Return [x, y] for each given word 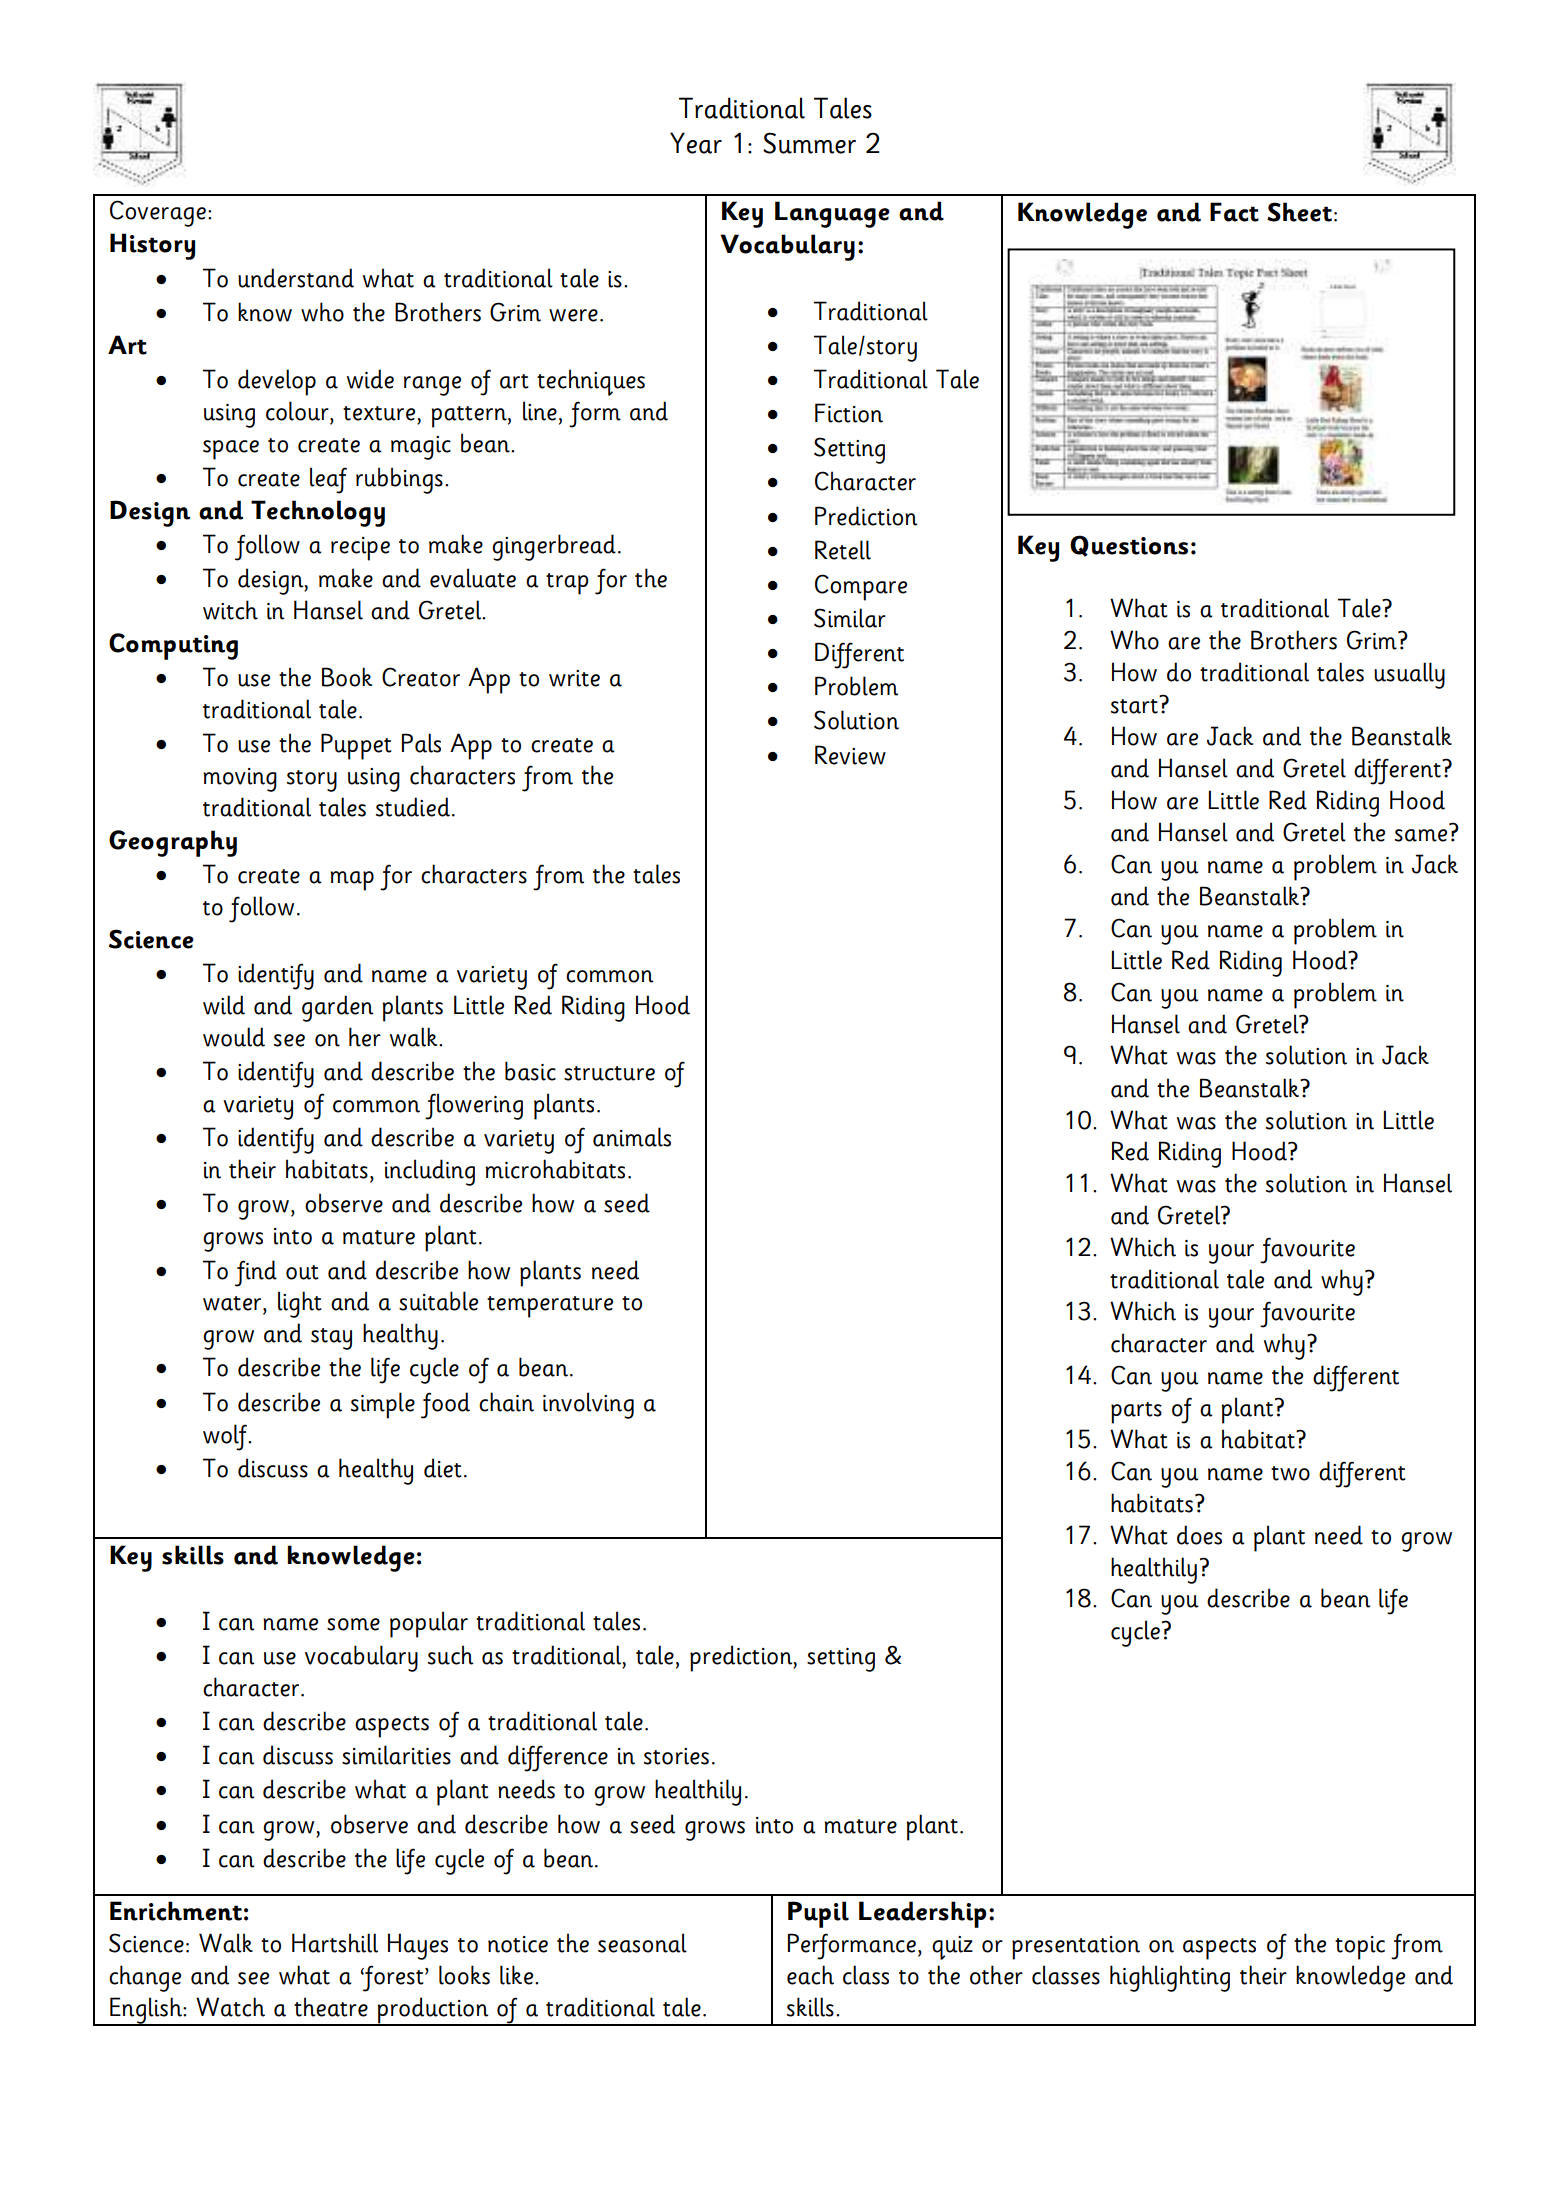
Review [850, 755]
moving [240, 780]
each [810, 1975]
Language [832, 214]
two [1290, 1473]
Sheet [1299, 212]
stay [331, 1339]
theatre [331, 2007]
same [1421, 835]
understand [296, 278]
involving [588, 1405]
